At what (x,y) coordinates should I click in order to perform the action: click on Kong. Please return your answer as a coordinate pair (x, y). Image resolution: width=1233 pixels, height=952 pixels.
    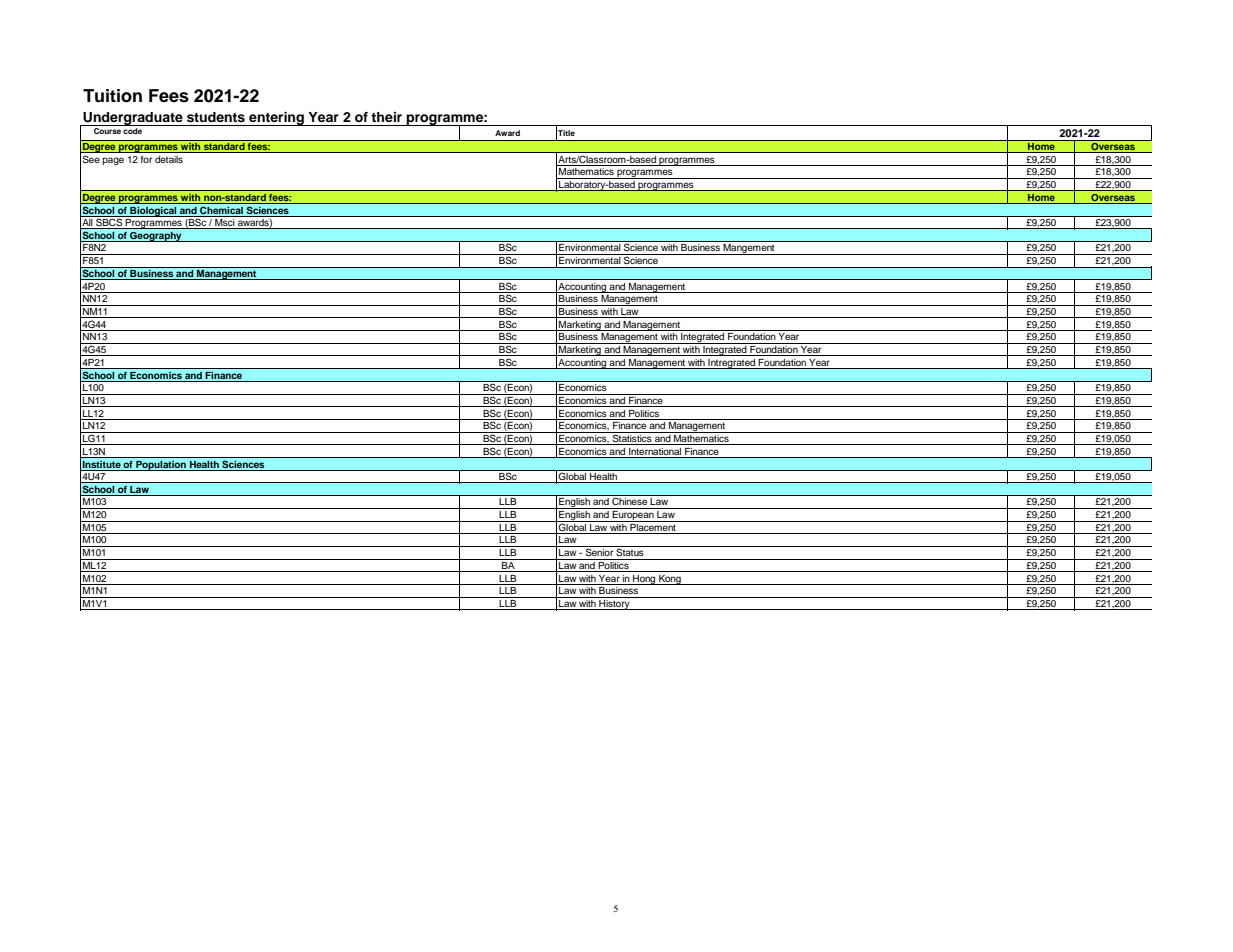
    Looking at the image, I should click on (670, 580).
